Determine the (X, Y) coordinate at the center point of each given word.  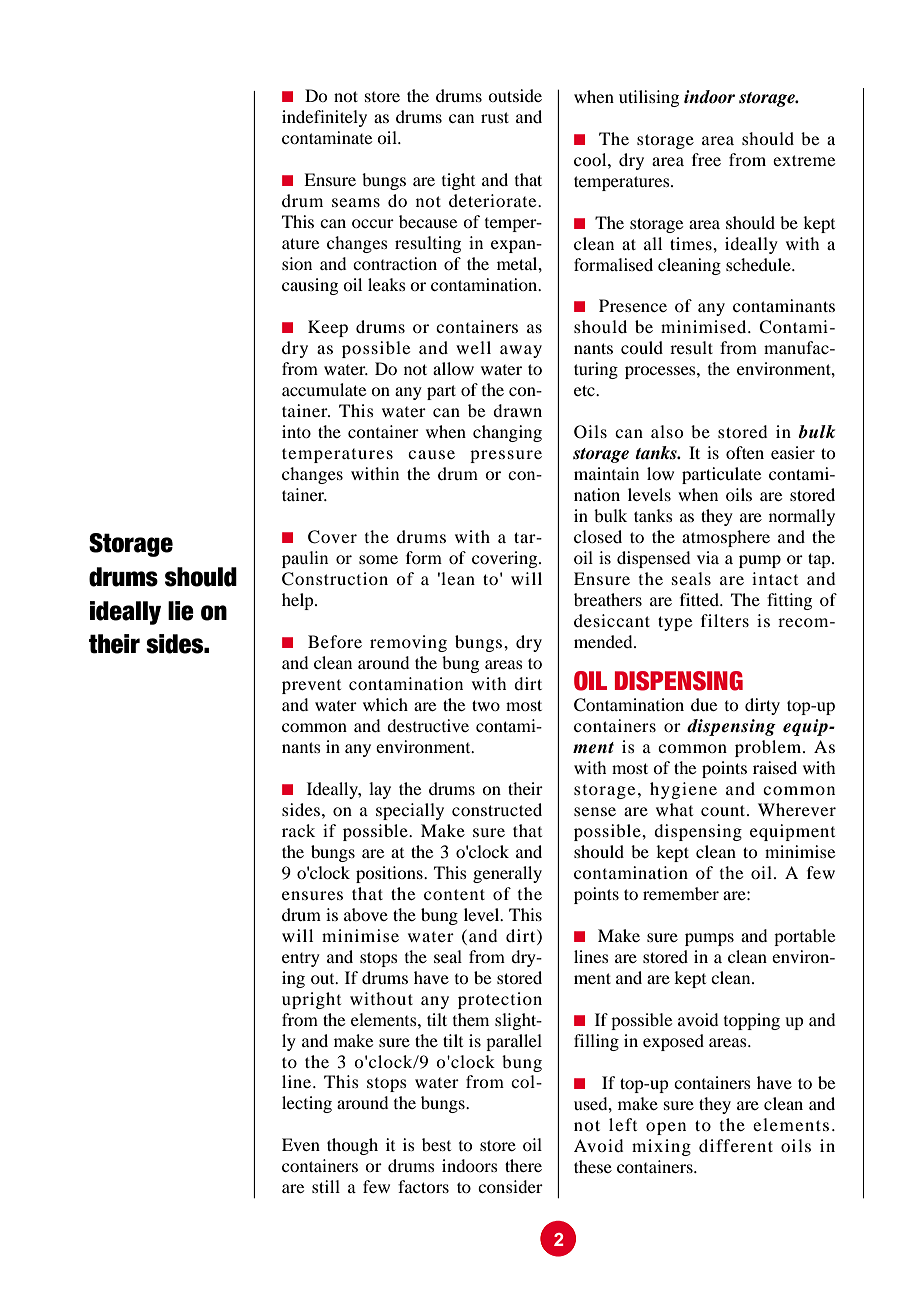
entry (301, 960)
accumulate (324, 389)
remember (681, 893)
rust (495, 117)
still (326, 1186)
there (523, 1165)
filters (725, 620)
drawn (517, 410)
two (486, 705)
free (706, 159)
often (745, 452)
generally (507, 874)
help (299, 601)
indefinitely (324, 118)
